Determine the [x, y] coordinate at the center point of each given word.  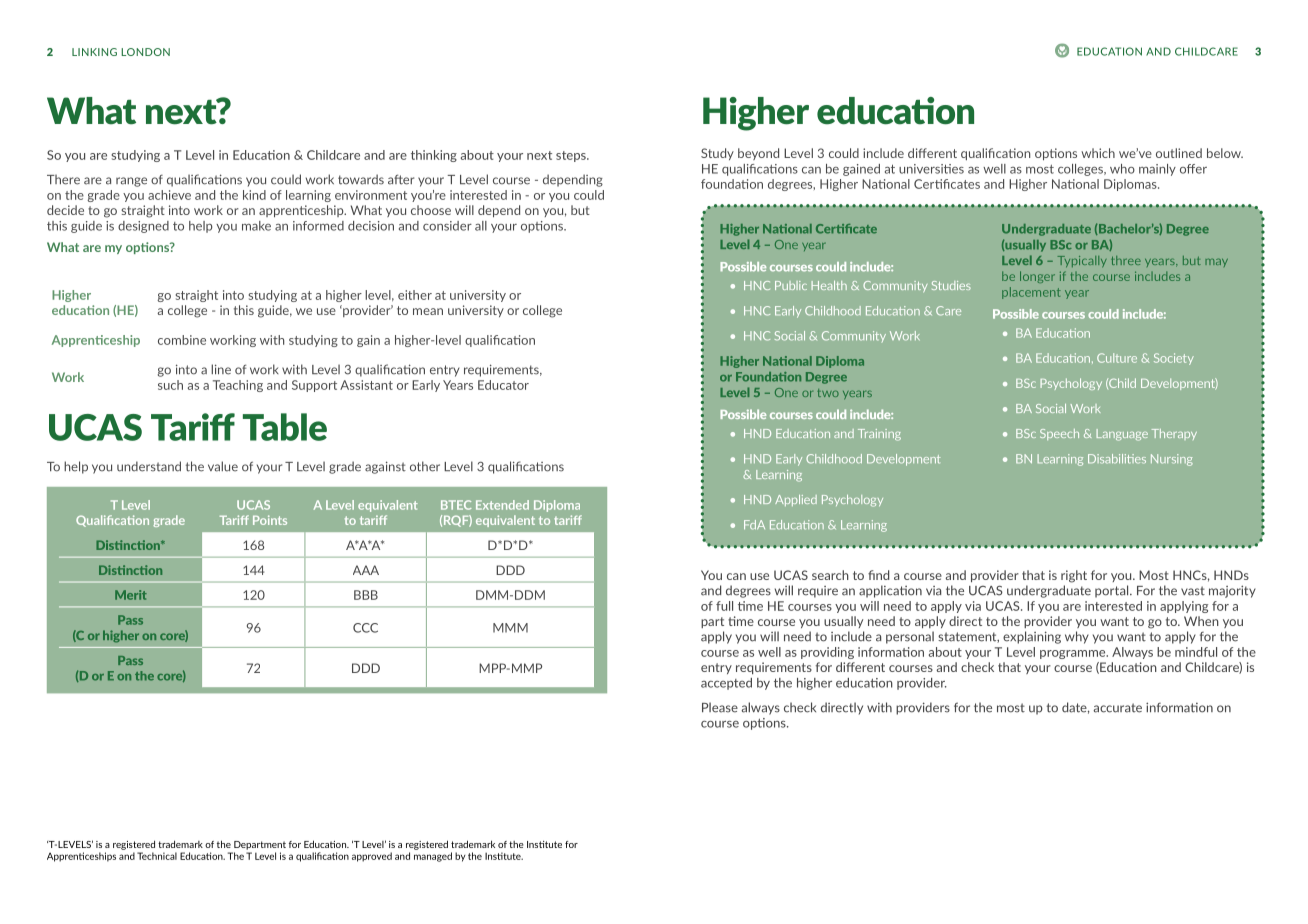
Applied [796, 500]
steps [572, 156]
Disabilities [1117, 459]
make [256, 226]
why [1077, 637]
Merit [131, 595]
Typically [1082, 261]
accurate [1117, 708]
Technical [157, 856]
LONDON [145, 52]
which [1098, 153]
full [724, 606]
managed [433, 857]
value [223, 466]
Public [791, 285]
